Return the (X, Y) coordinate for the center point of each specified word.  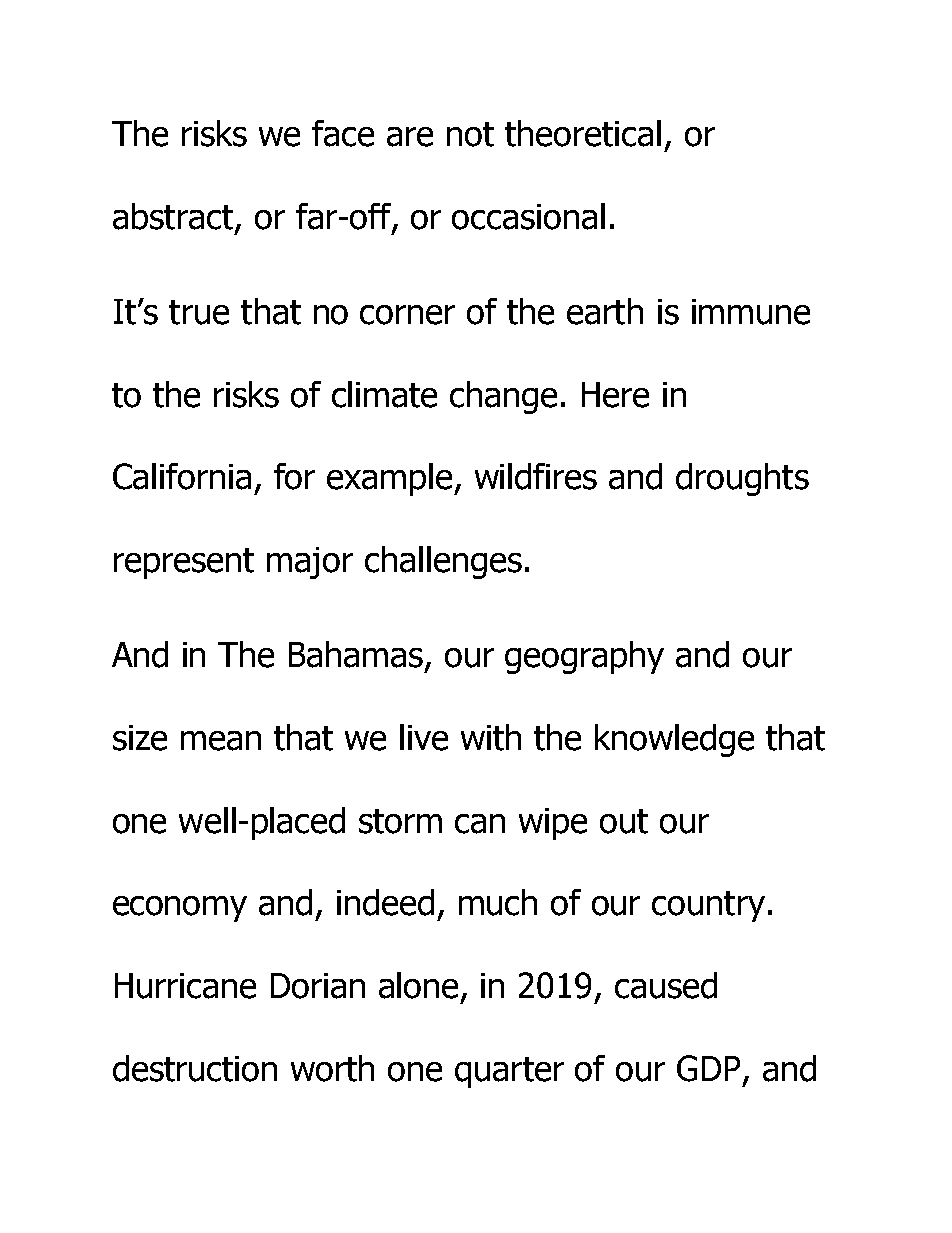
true (199, 312)
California (182, 476)
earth (605, 311)
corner (407, 315)
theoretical (583, 133)
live (424, 737)
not (470, 134)
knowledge (674, 740)
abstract (174, 217)
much (498, 902)
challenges (443, 562)
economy (180, 909)
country (708, 906)
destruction (195, 1068)
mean (221, 741)
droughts (742, 479)
